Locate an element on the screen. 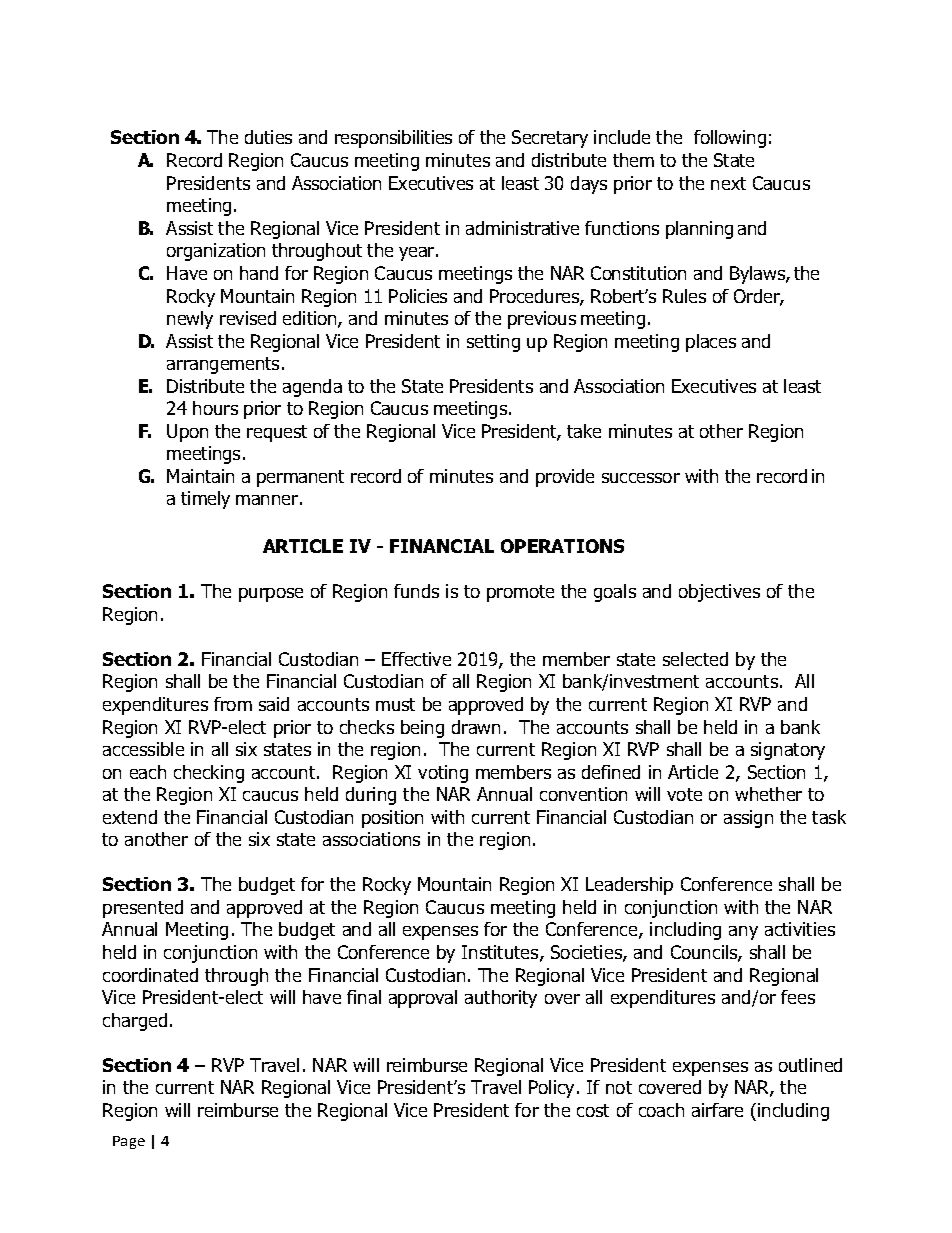 Image resolution: width=952 pixels, height=1233 pixels. duties is located at coordinates (268, 137).
